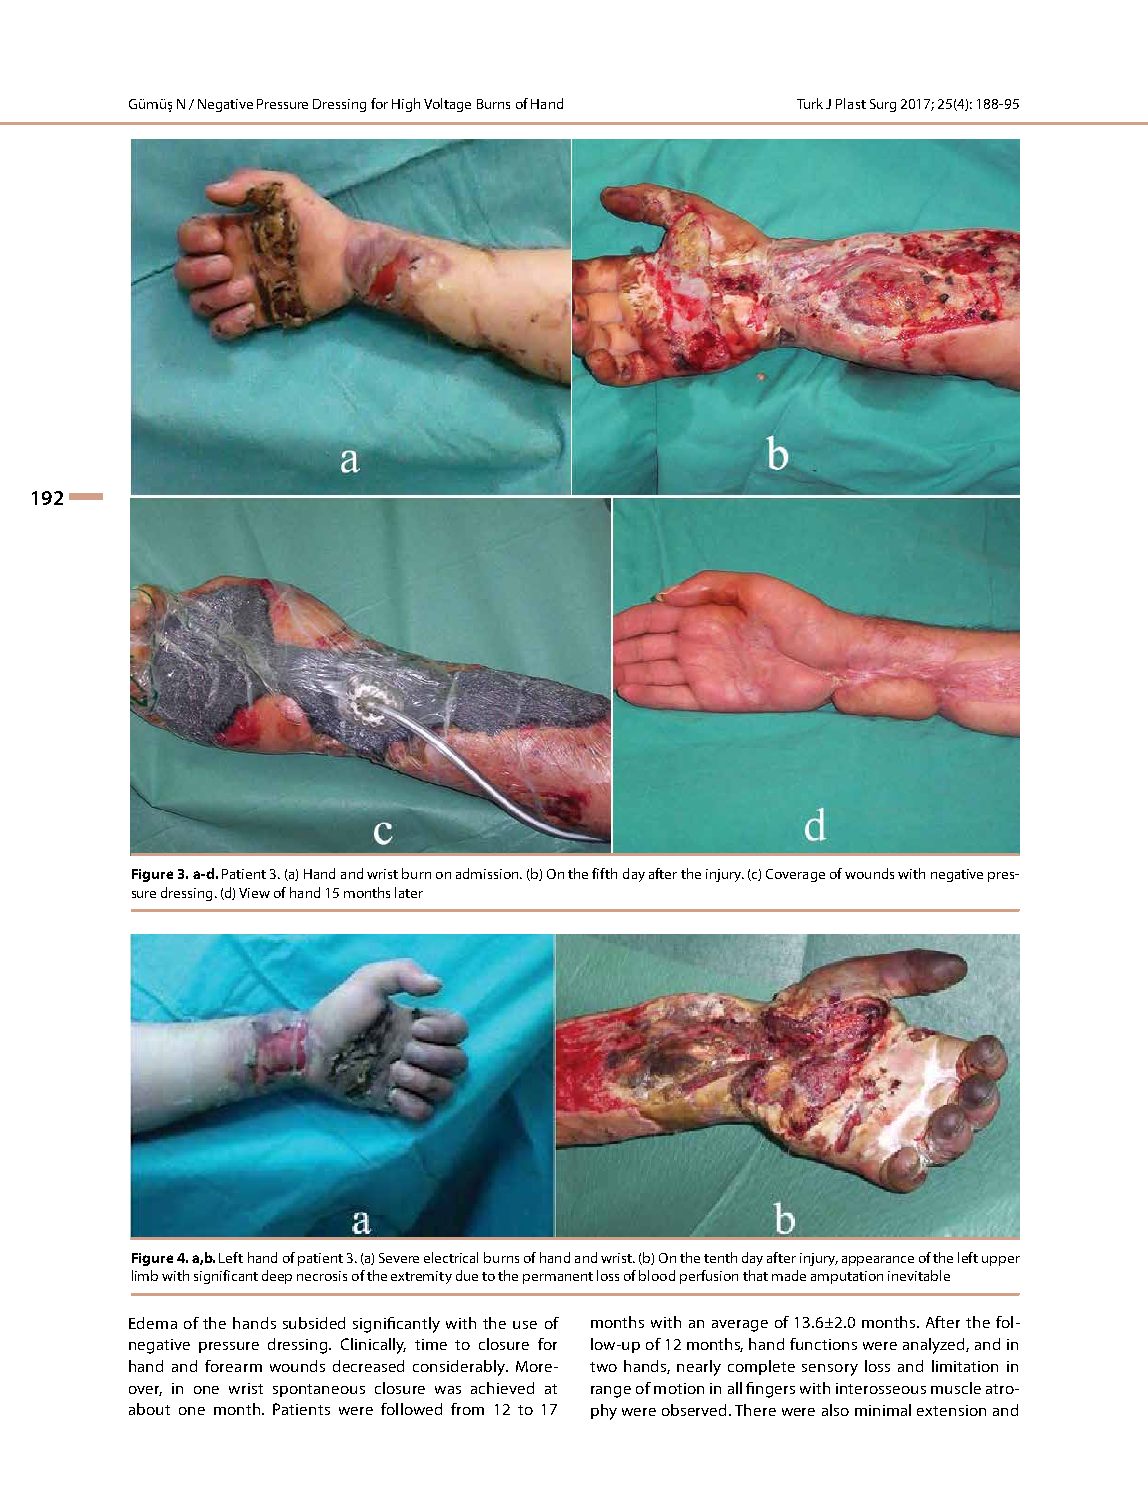  What do you see at coordinates (406, 105) in the document?
I see `High` at bounding box center [406, 105].
